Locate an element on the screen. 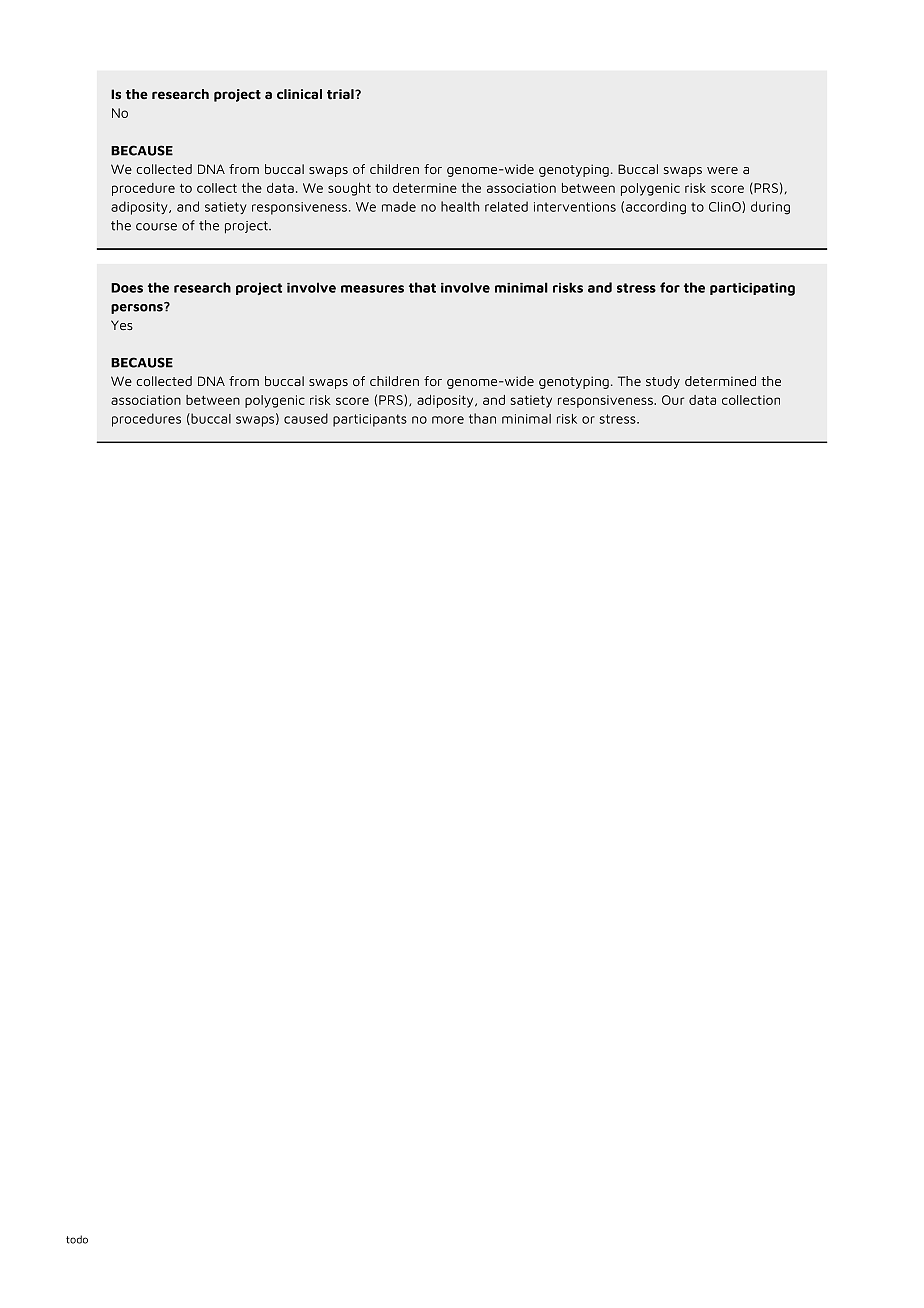 This screenshot has width=924, height=1308. were is located at coordinates (722, 170).
